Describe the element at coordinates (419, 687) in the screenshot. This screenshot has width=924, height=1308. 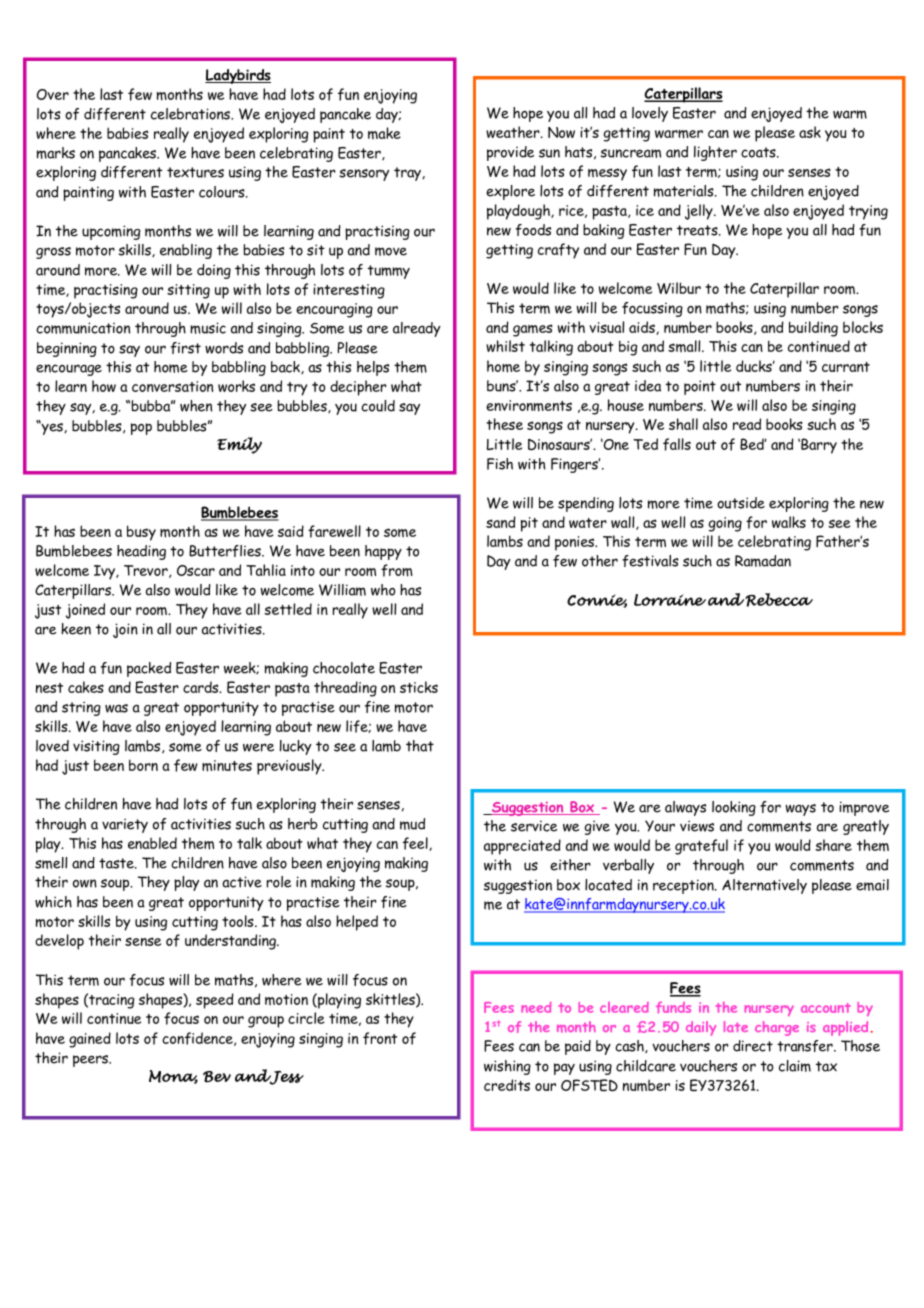
I see `sticks` at that location.
